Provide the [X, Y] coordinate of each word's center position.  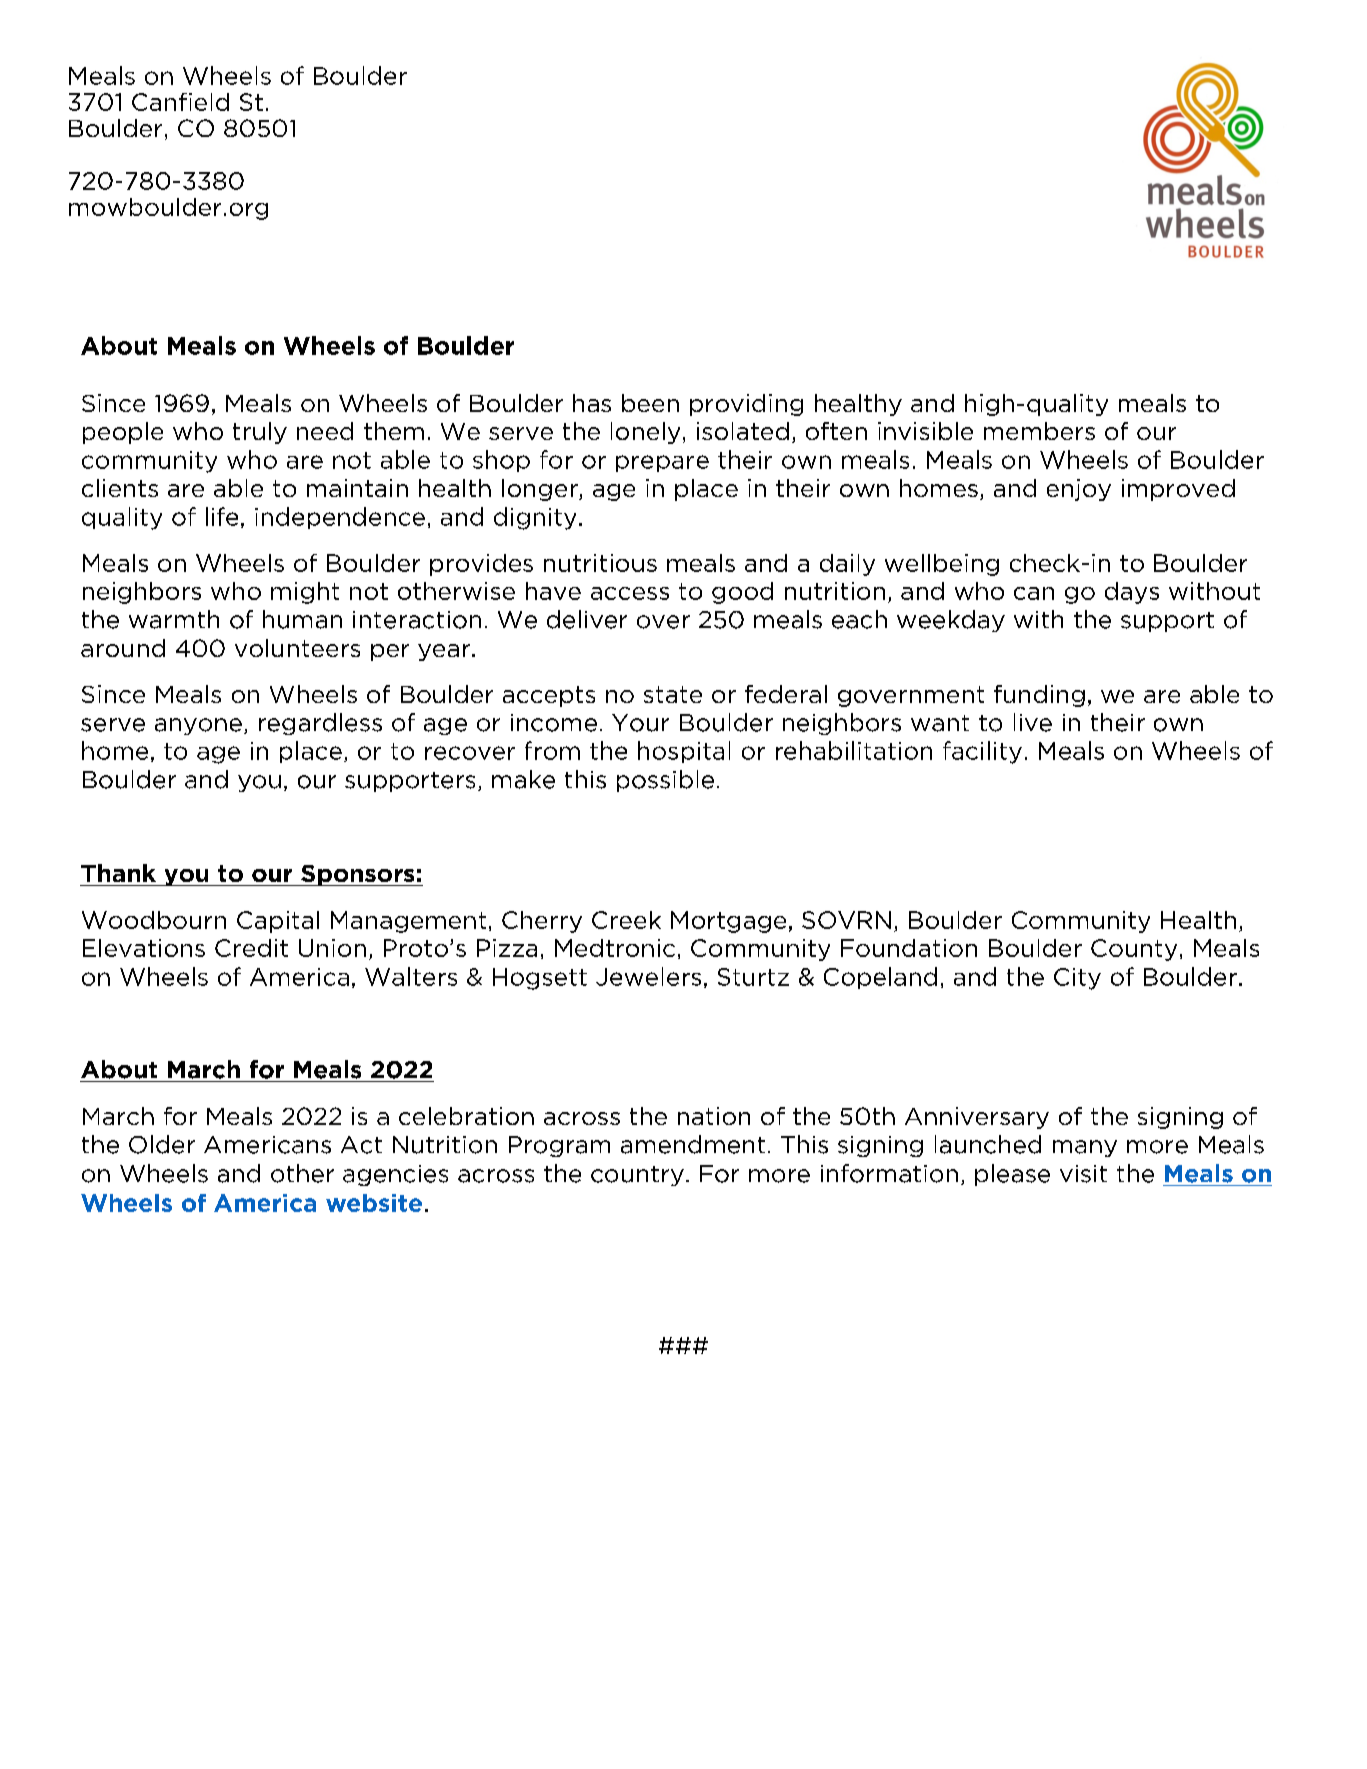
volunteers [297, 648]
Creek [626, 920]
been [650, 403]
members [1039, 431]
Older [162, 1144]
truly [260, 433]
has [592, 403]
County [1134, 950]
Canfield [180, 102]
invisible [925, 431]
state [673, 694]
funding [1039, 696]
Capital [278, 922]
